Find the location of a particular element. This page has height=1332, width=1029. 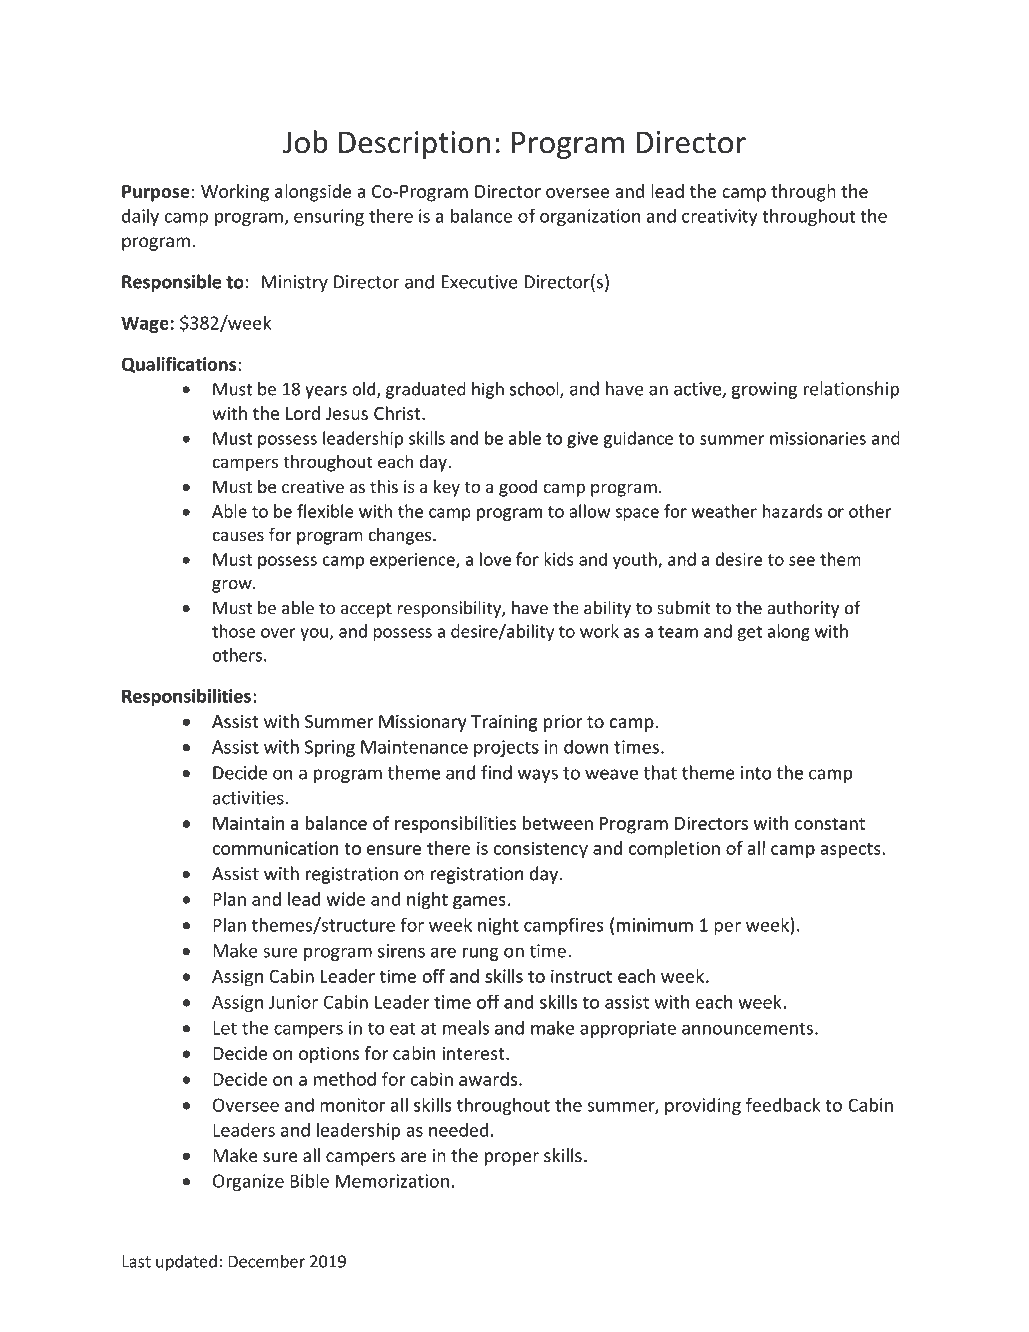

updated is located at coordinates (186, 1263).
